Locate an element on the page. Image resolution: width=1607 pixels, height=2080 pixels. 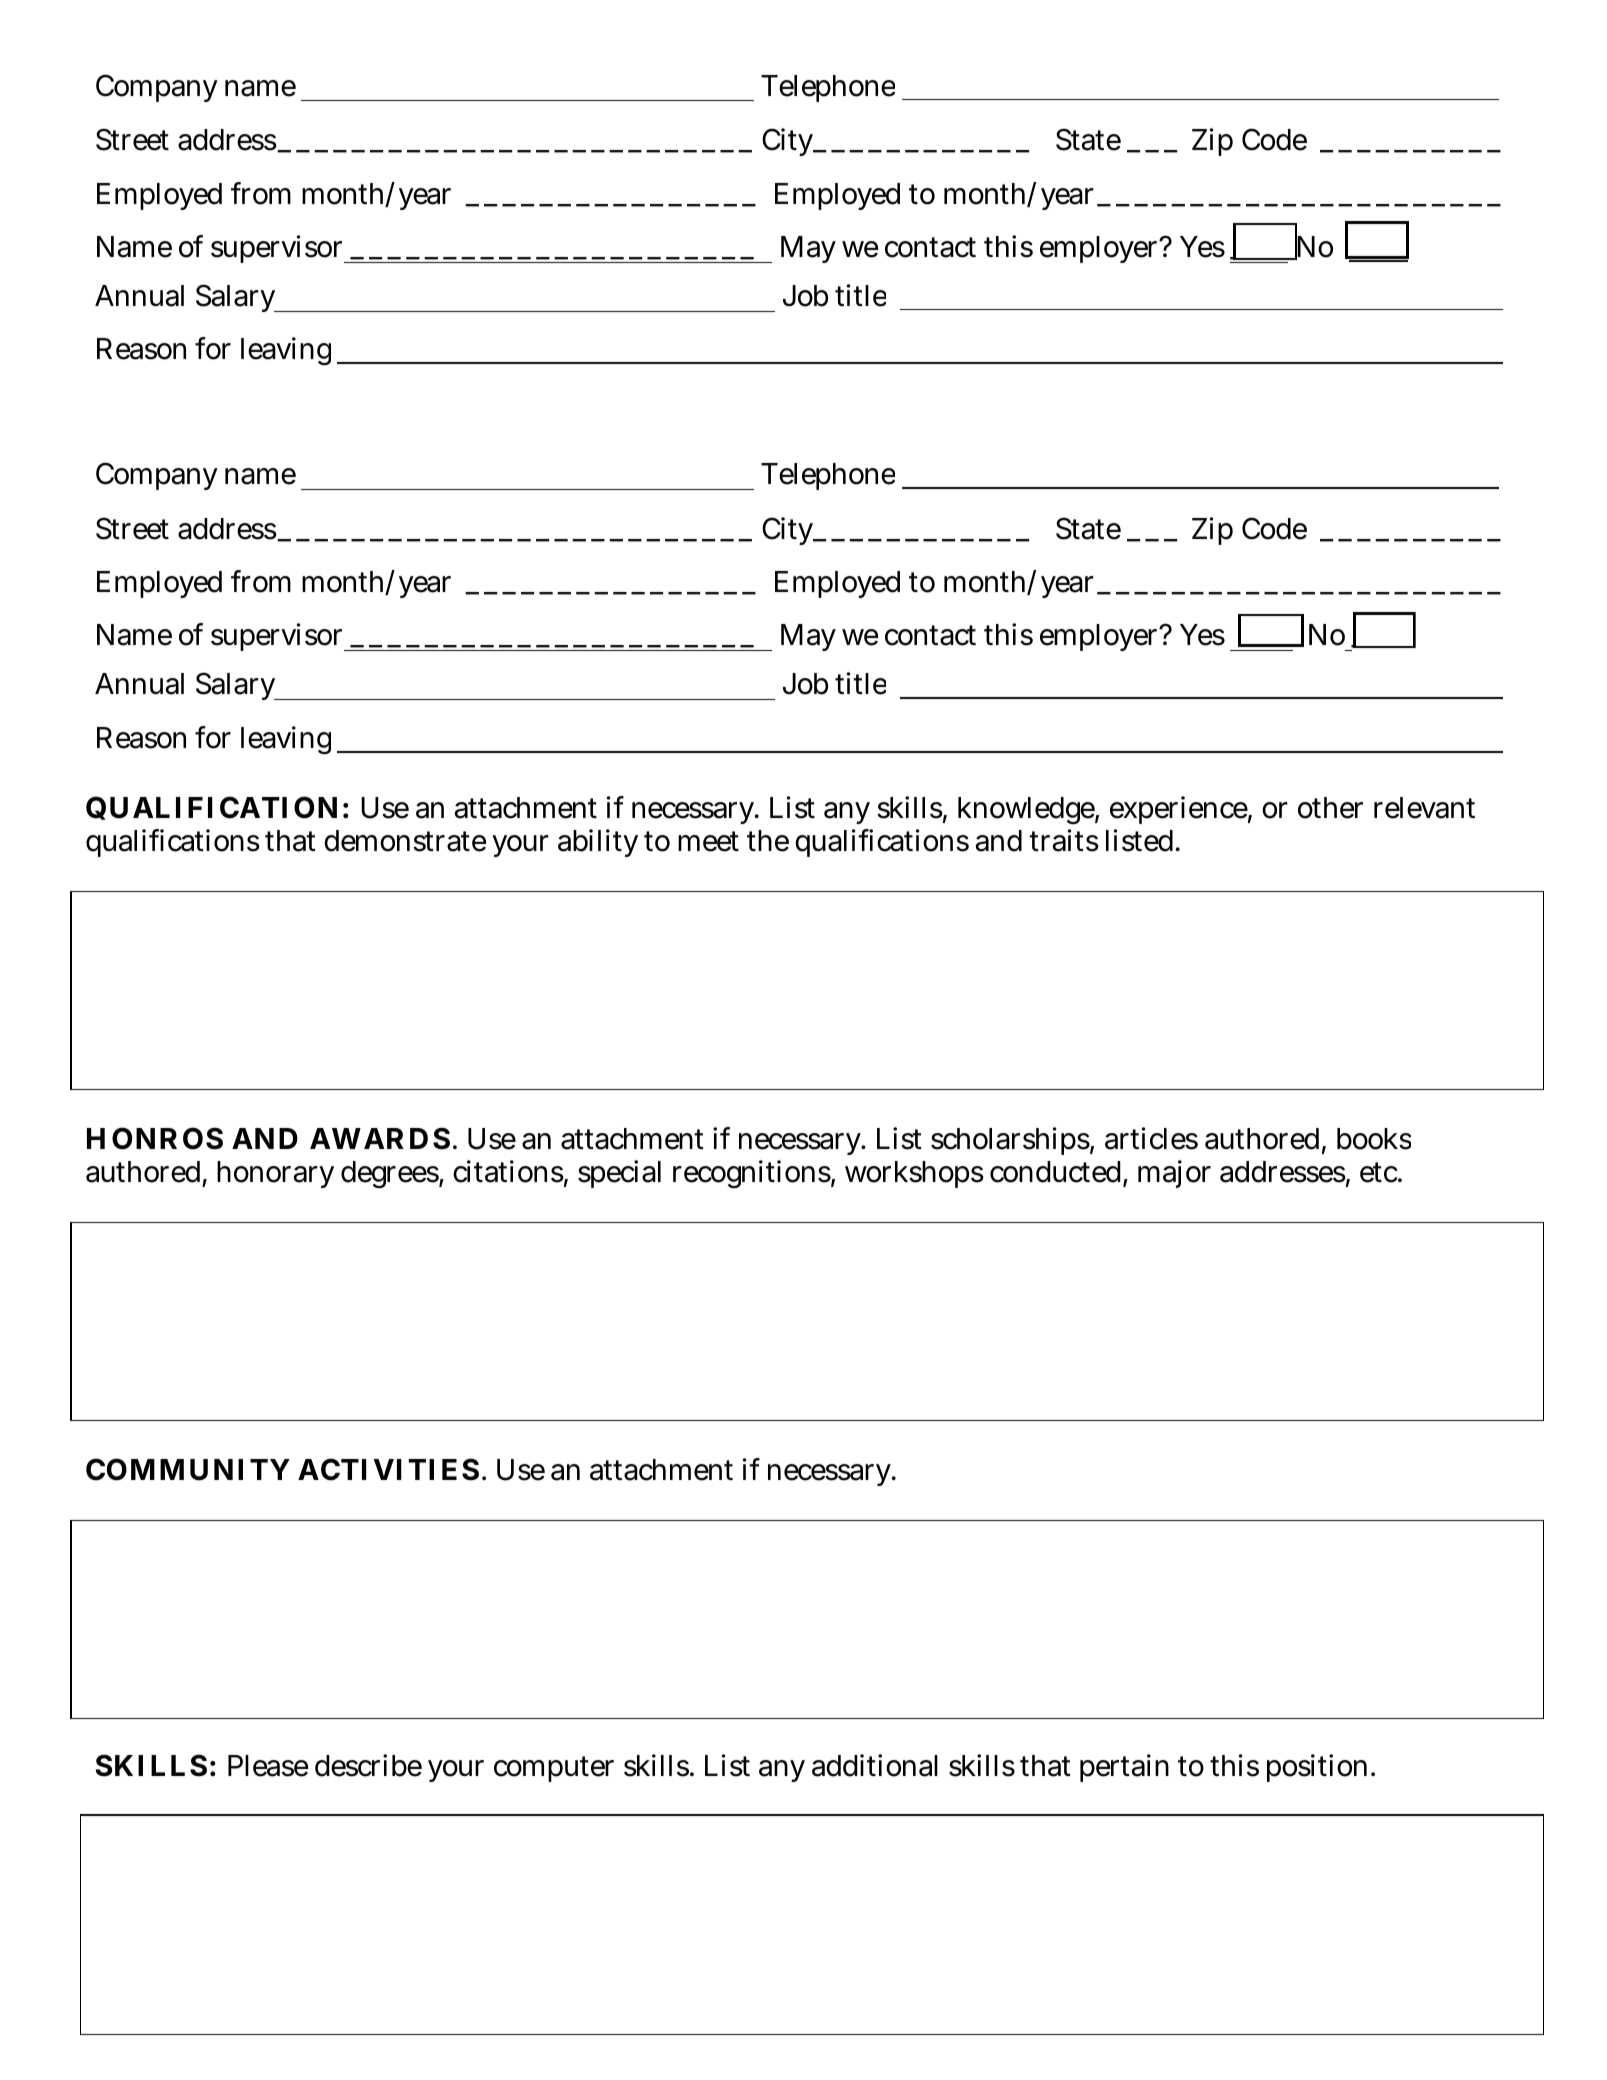
demonstrate is located at coordinates (405, 841).
